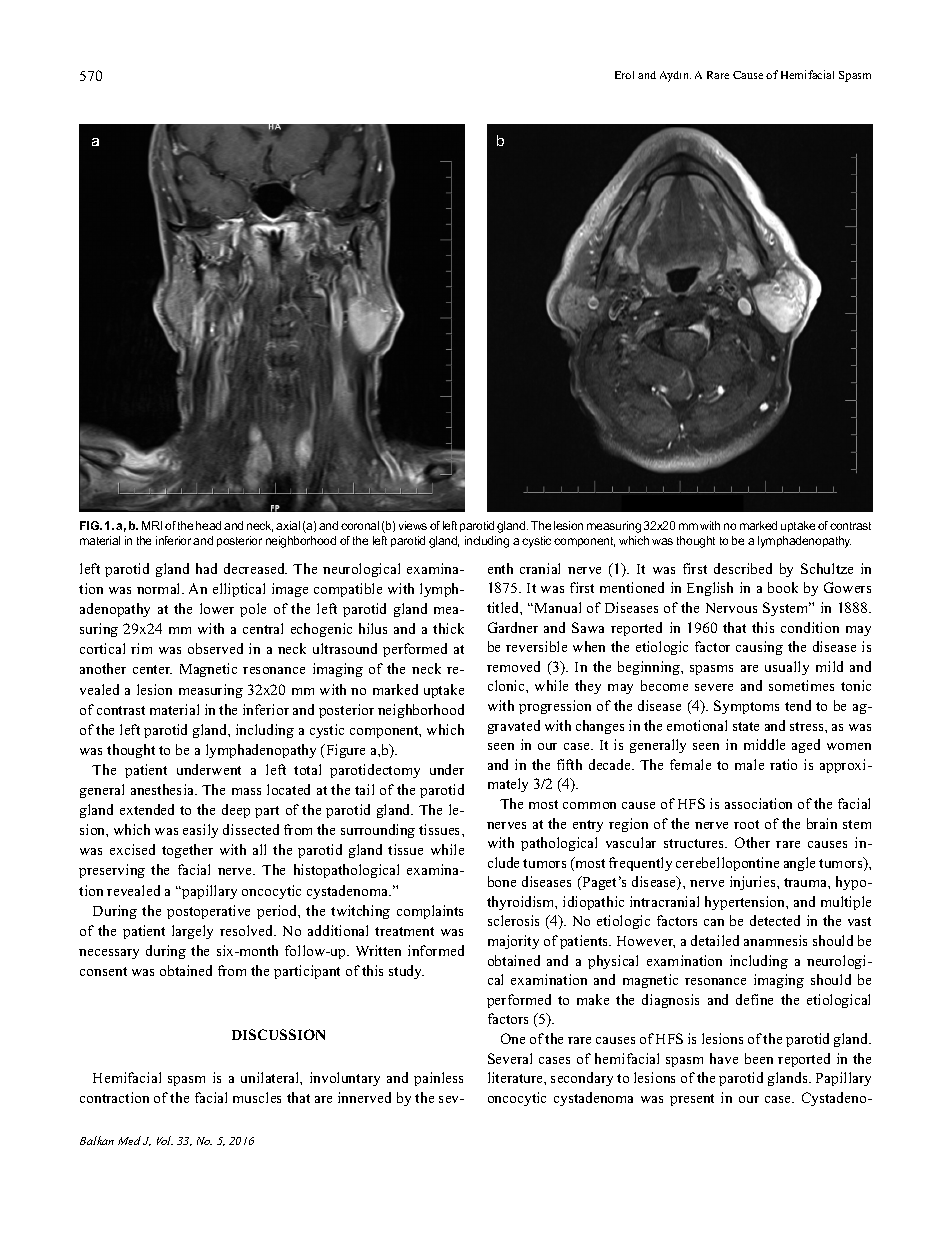 Image resolution: width=952 pixels, height=1240 pixels. Describe the element at coordinates (507, 685) in the page. I see `clonic` at that location.
